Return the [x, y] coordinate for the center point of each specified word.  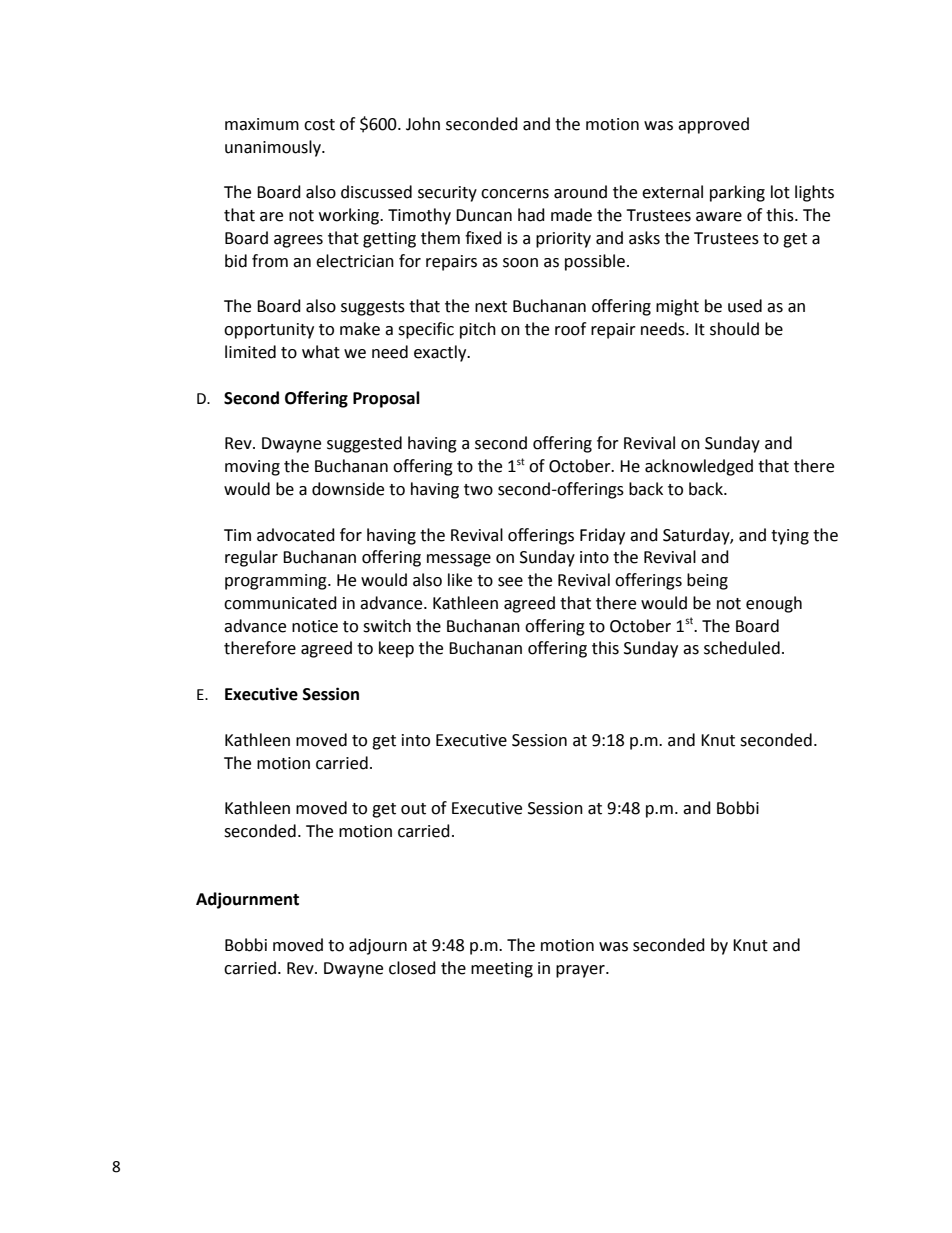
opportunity [269, 331]
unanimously [274, 148]
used [745, 306]
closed [412, 968]
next [491, 307]
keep [396, 649]
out [413, 809]
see [510, 582]
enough [774, 604]
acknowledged [699, 467]
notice [315, 626]
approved [713, 125]
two [478, 490]
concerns [515, 194]
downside [348, 489]
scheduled [742, 648]
